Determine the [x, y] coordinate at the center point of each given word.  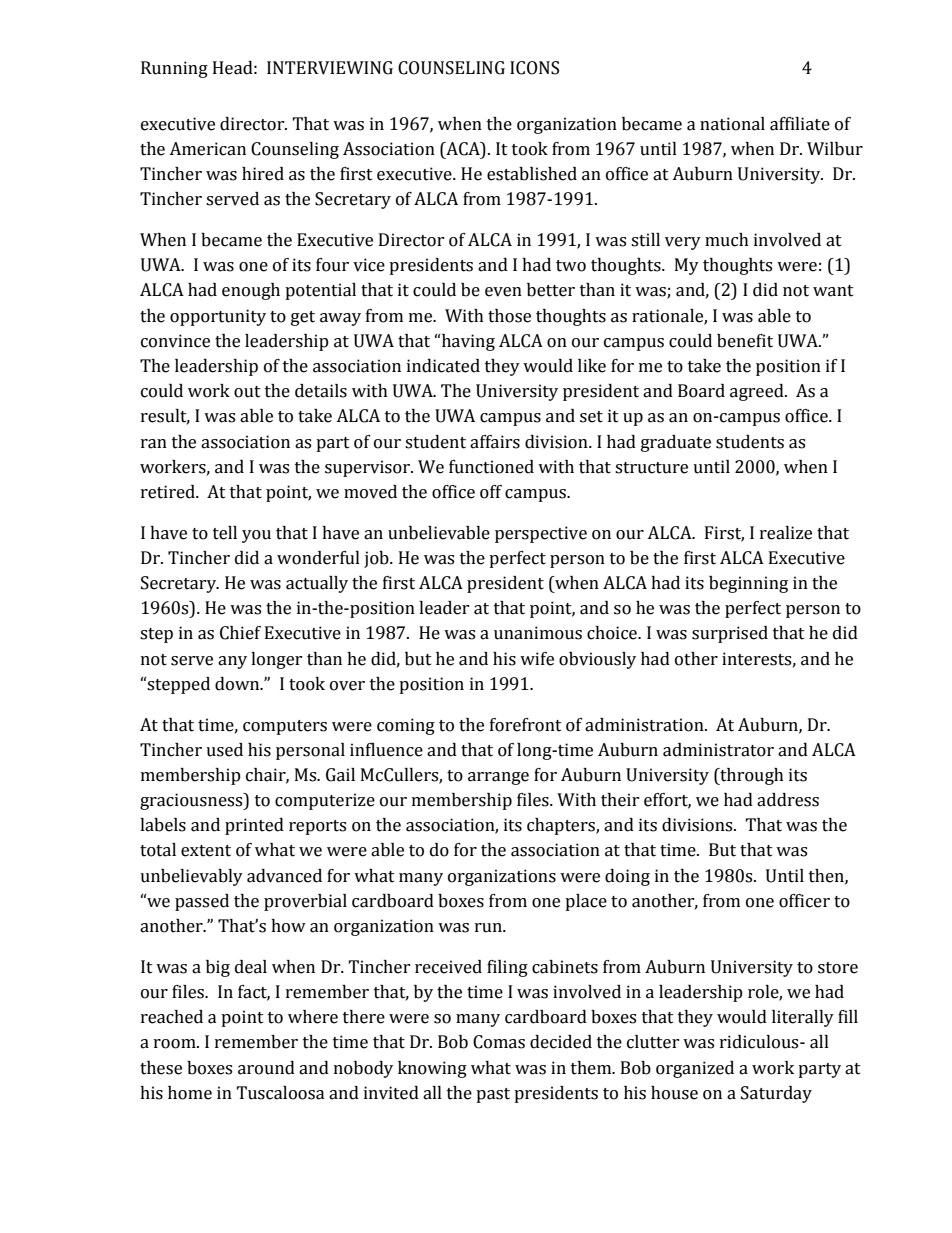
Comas [499, 1042]
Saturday [776, 1094]
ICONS [534, 68]
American [207, 149]
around [266, 1068]
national [732, 124]
